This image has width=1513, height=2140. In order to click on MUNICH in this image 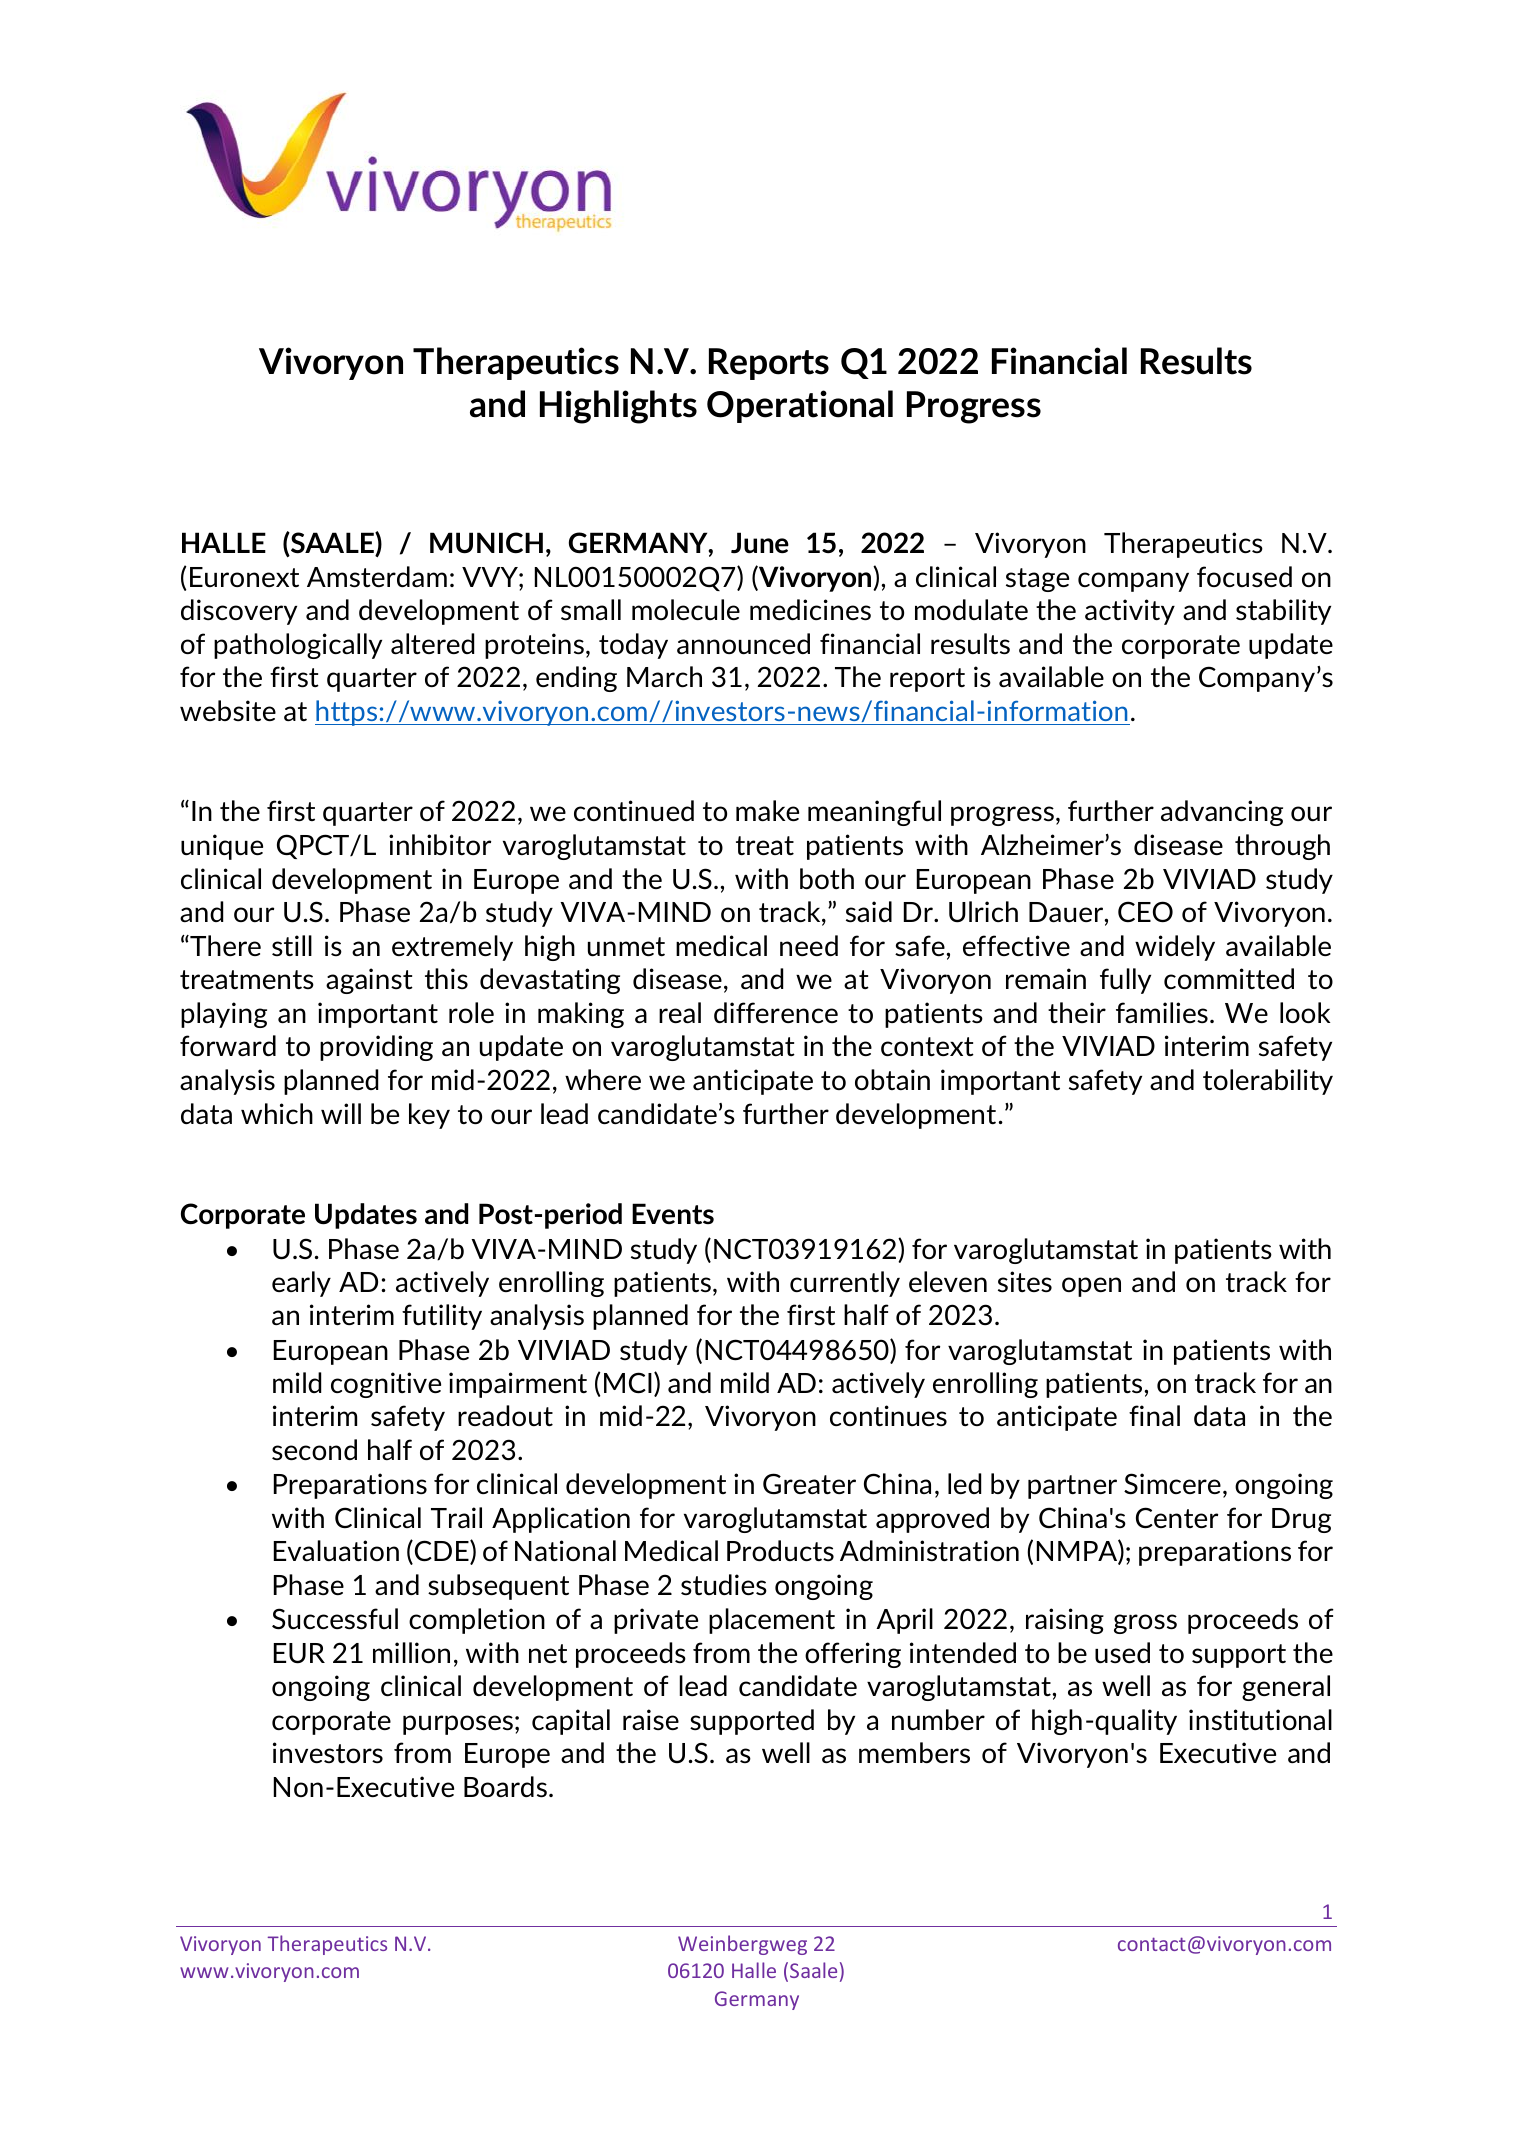, I will do `click(486, 543)`.
